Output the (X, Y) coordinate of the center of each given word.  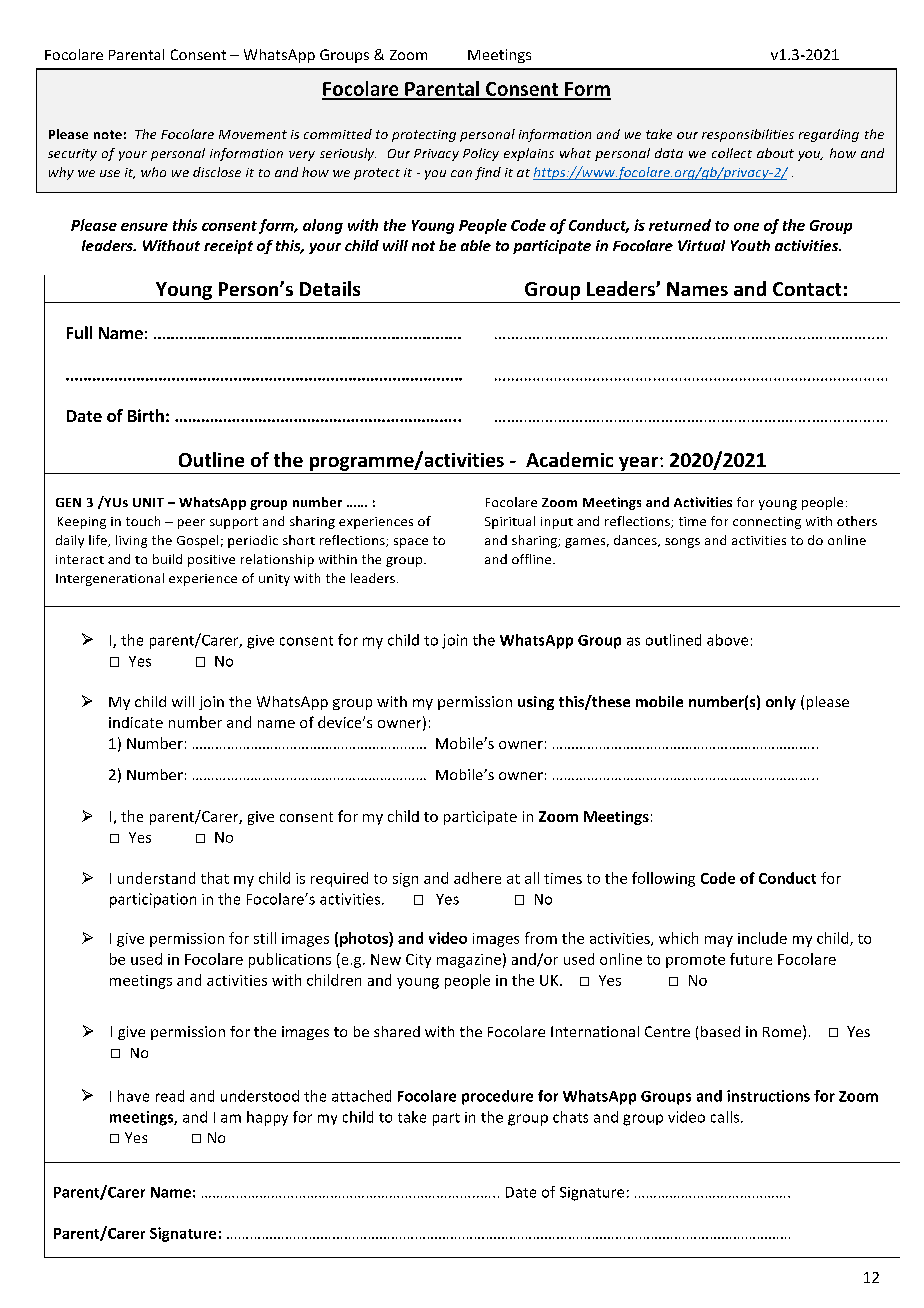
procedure (497, 1097)
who (153, 172)
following (663, 879)
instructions (768, 1096)
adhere (477, 878)
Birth (146, 415)
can (461, 173)
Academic (569, 459)
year (640, 464)
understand (156, 878)
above (727, 640)
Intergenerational (110, 579)
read (170, 1096)
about (775, 153)
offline (533, 559)
